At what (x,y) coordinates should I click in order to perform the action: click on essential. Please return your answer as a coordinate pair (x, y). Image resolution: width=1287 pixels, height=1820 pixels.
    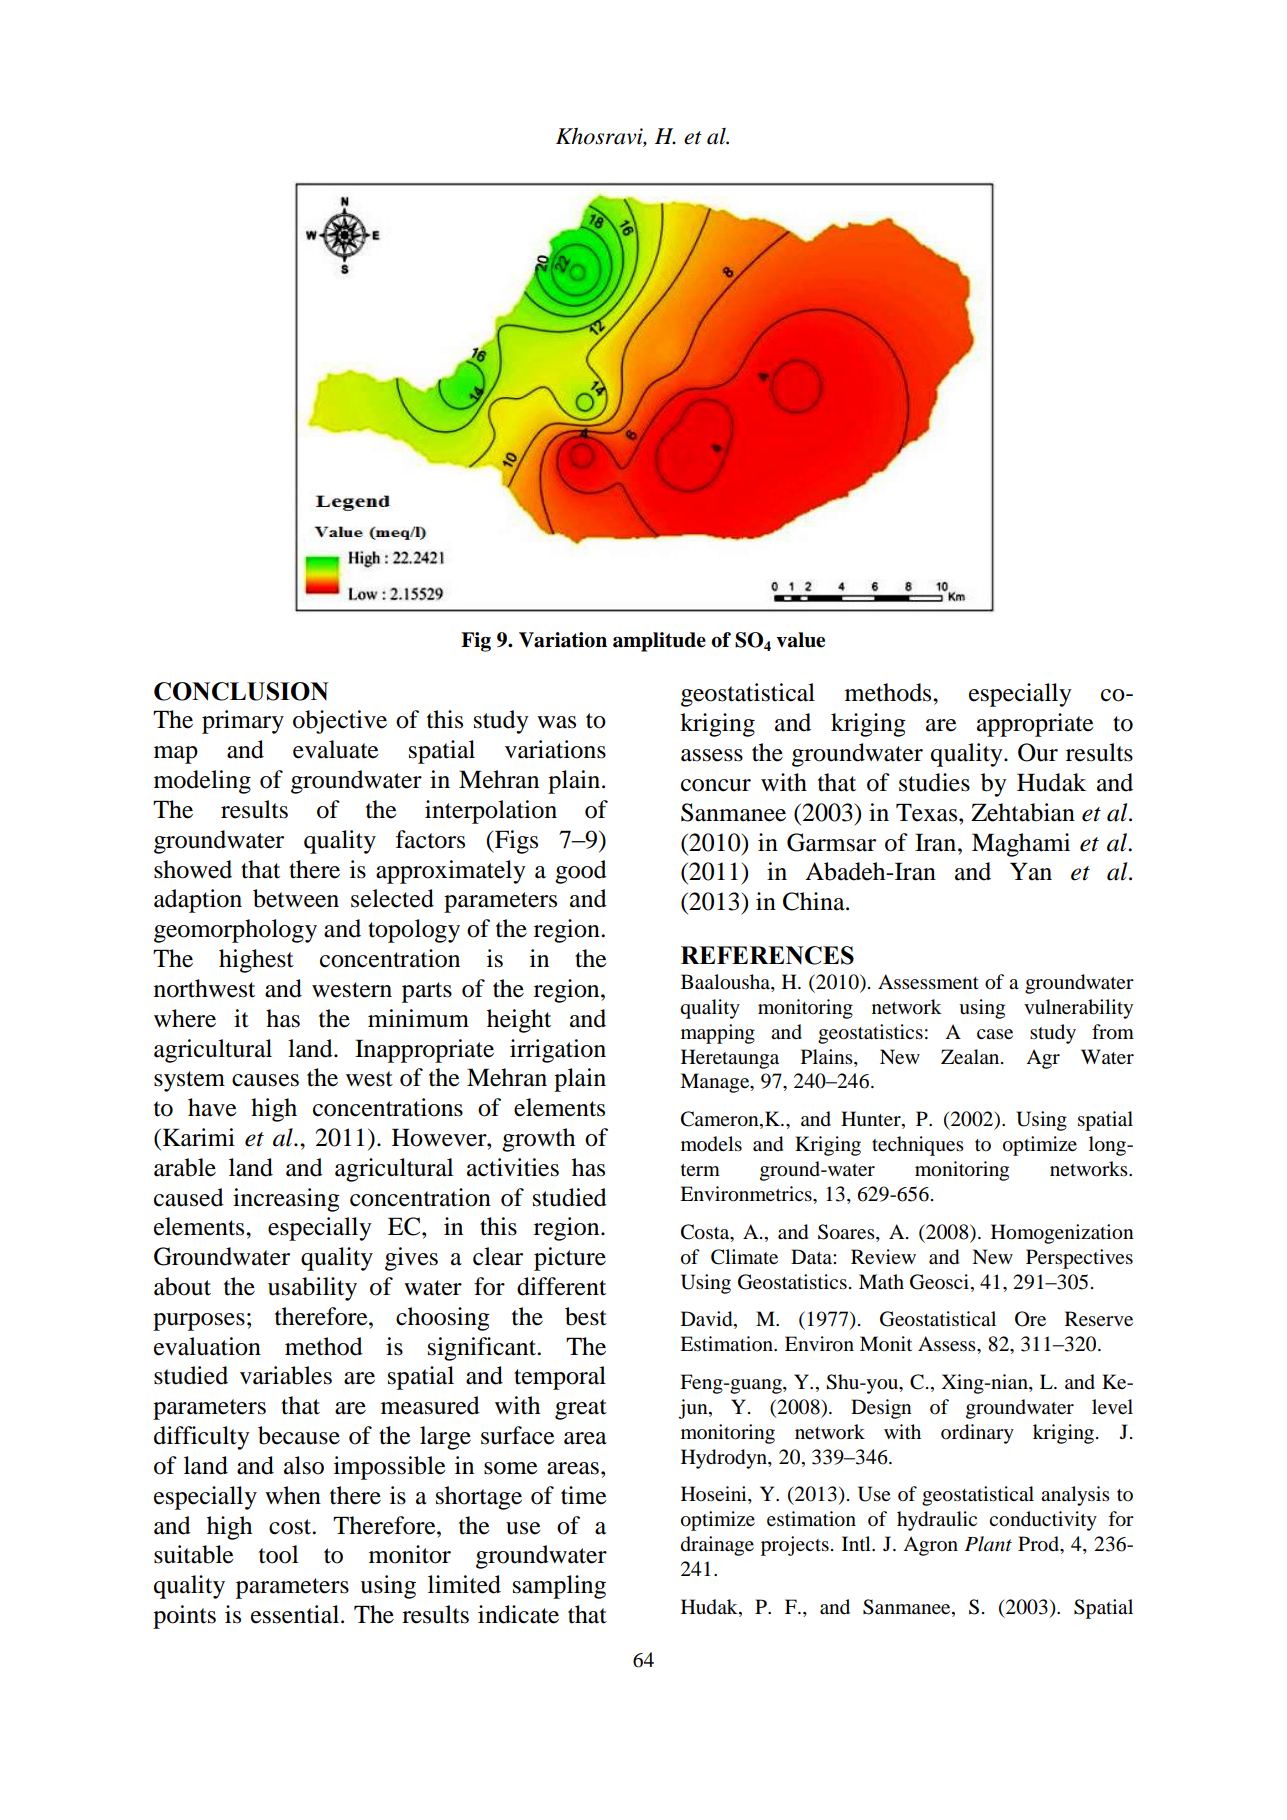
    Looking at the image, I should click on (296, 1614).
